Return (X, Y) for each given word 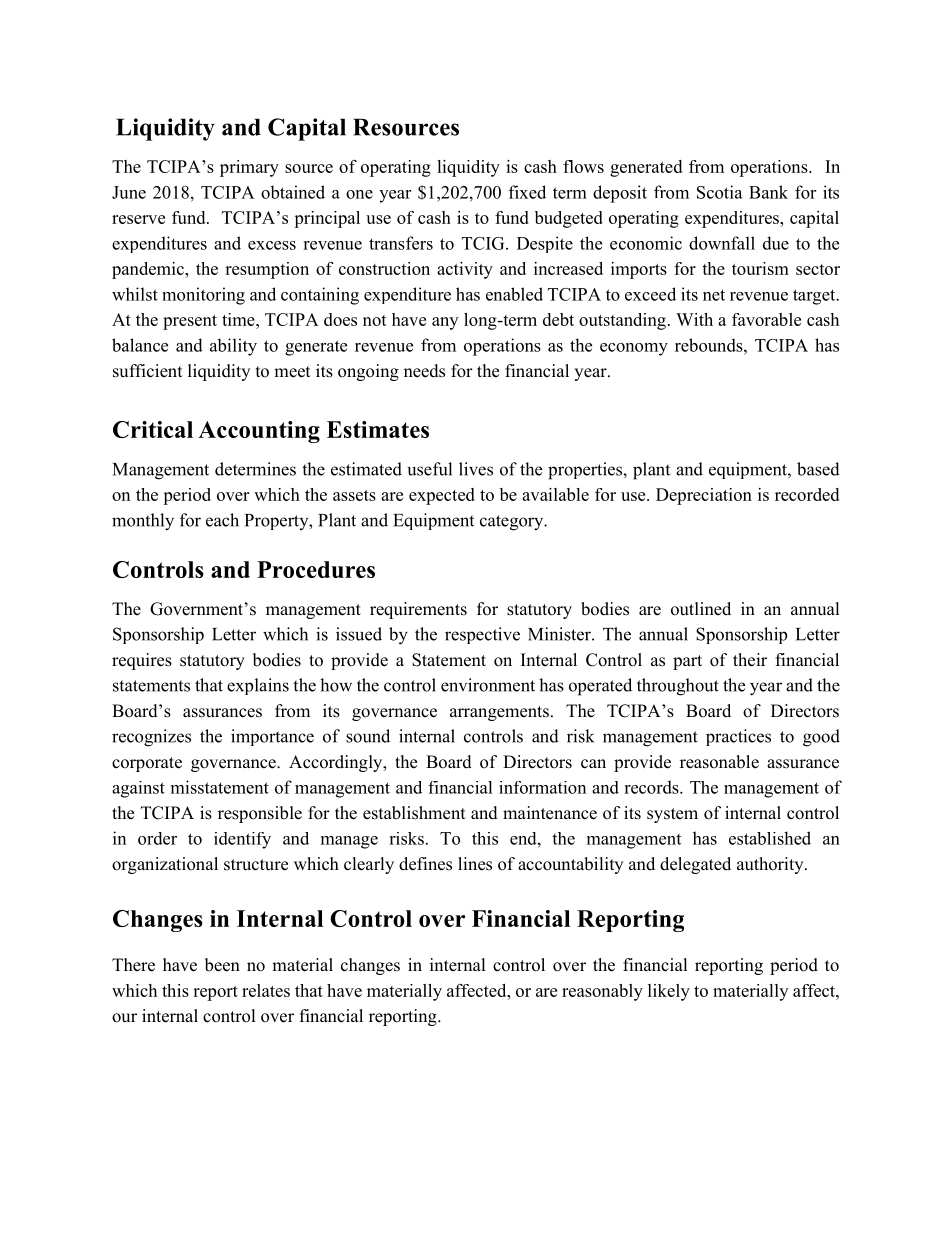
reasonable (719, 762)
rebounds (710, 345)
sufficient (147, 371)
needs (424, 371)
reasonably (602, 992)
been (222, 965)
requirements (418, 610)
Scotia (720, 192)
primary (249, 168)
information (542, 787)
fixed (527, 192)
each (222, 520)
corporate (147, 764)
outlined (701, 609)
